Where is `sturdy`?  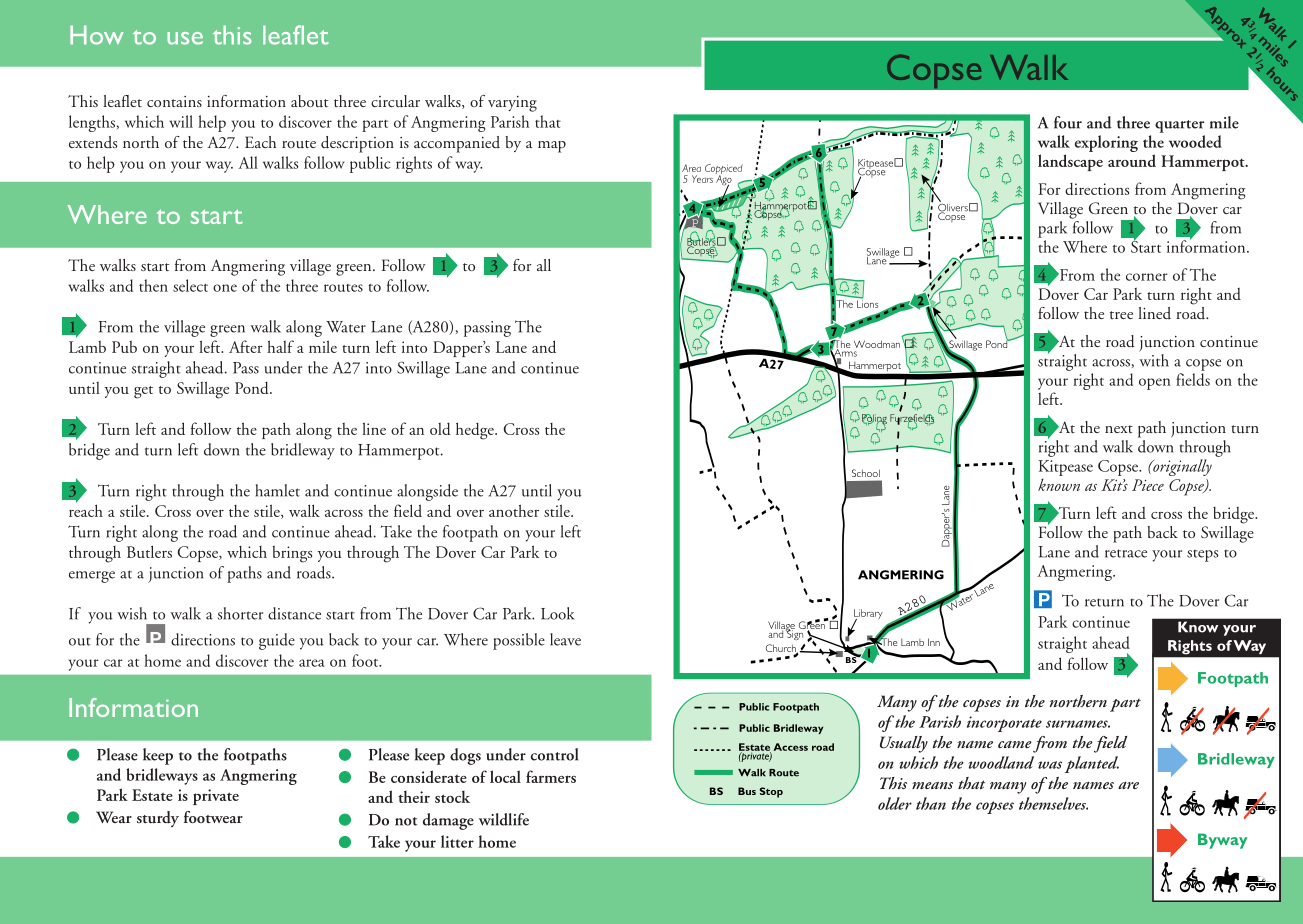
sturdy is located at coordinates (158, 819).
